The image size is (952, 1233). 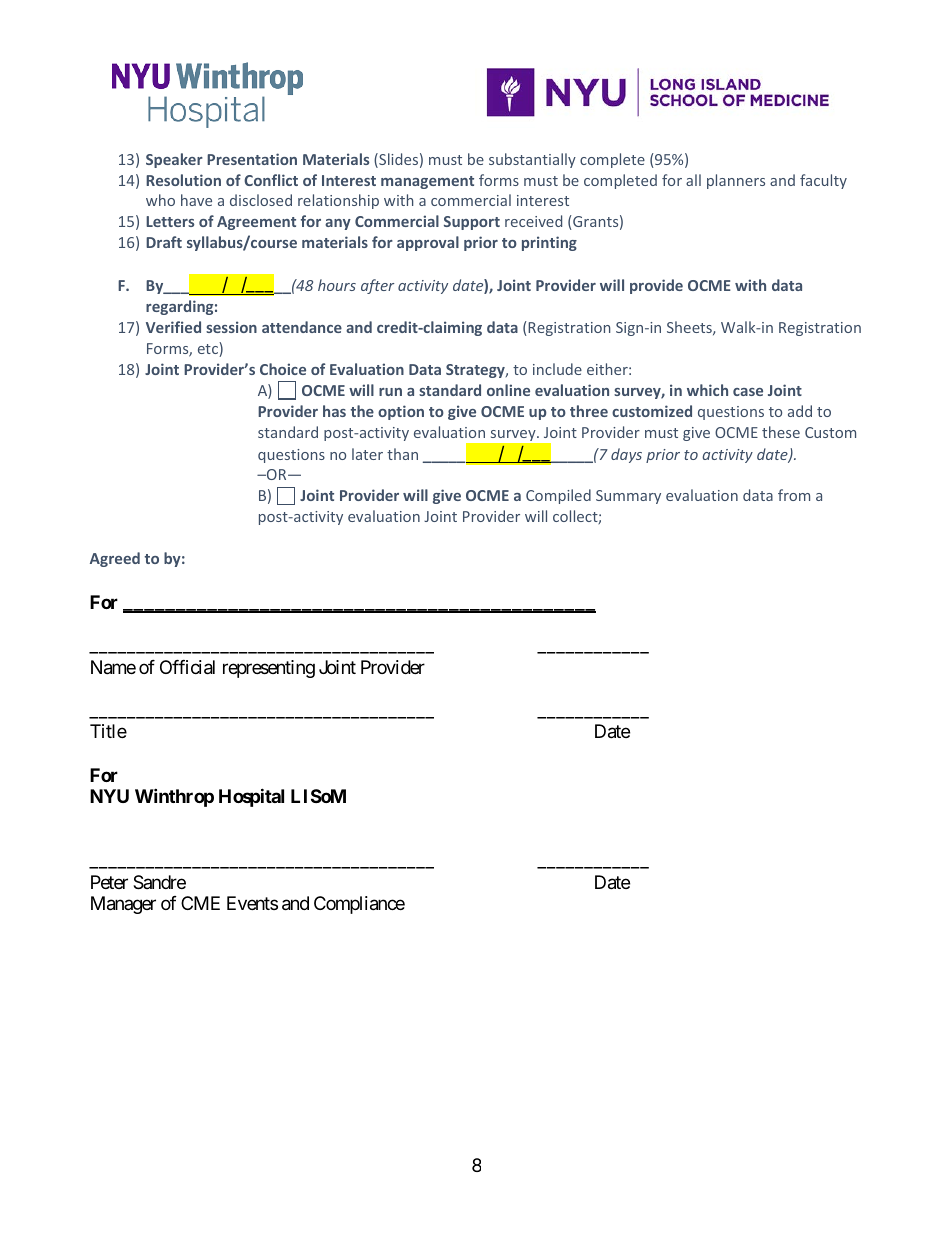 What do you see at coordinates (269, 669) in the image?
I see `representing` at bounding box center [269, 669].
